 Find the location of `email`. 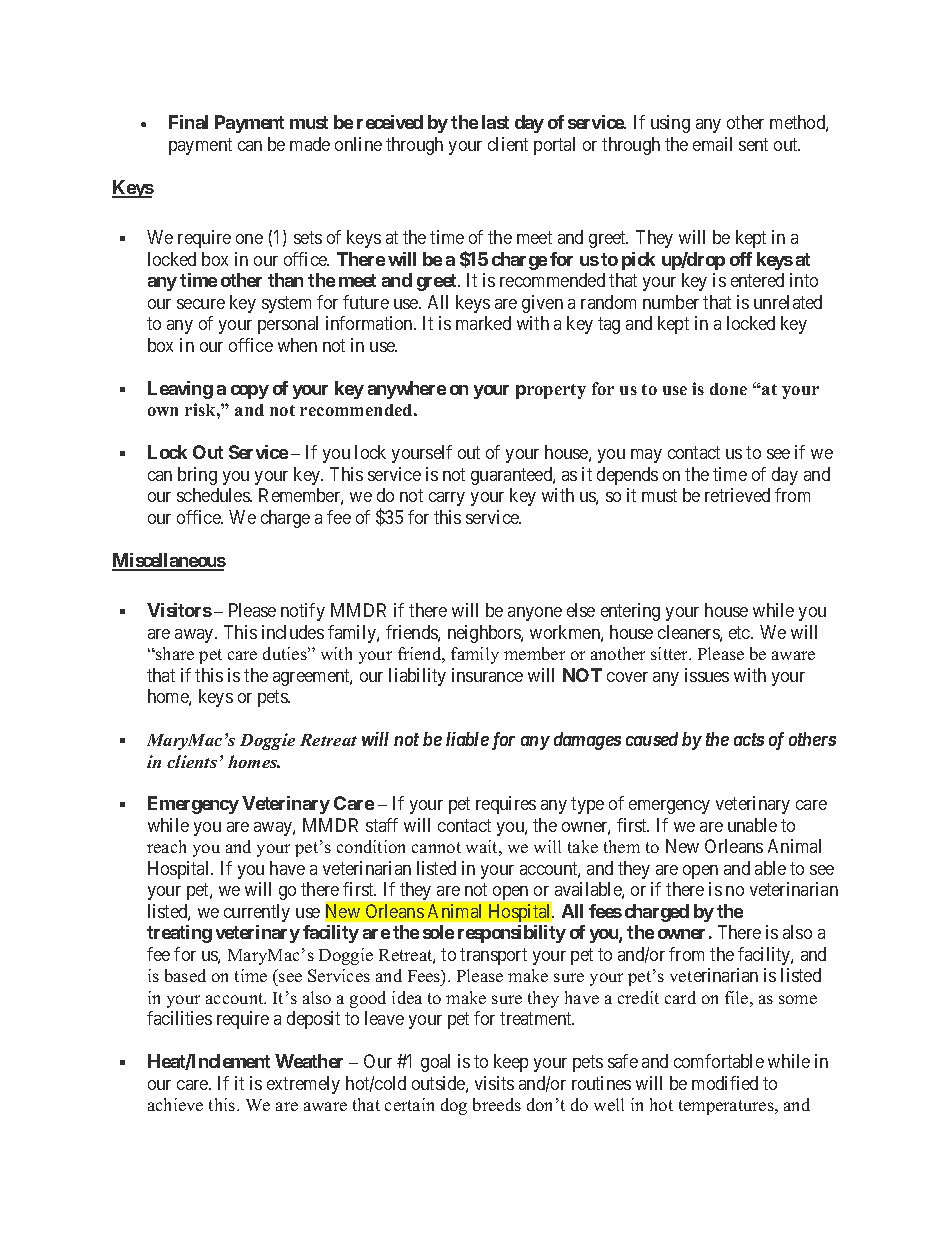

email is located at coordinates (712, 144).
